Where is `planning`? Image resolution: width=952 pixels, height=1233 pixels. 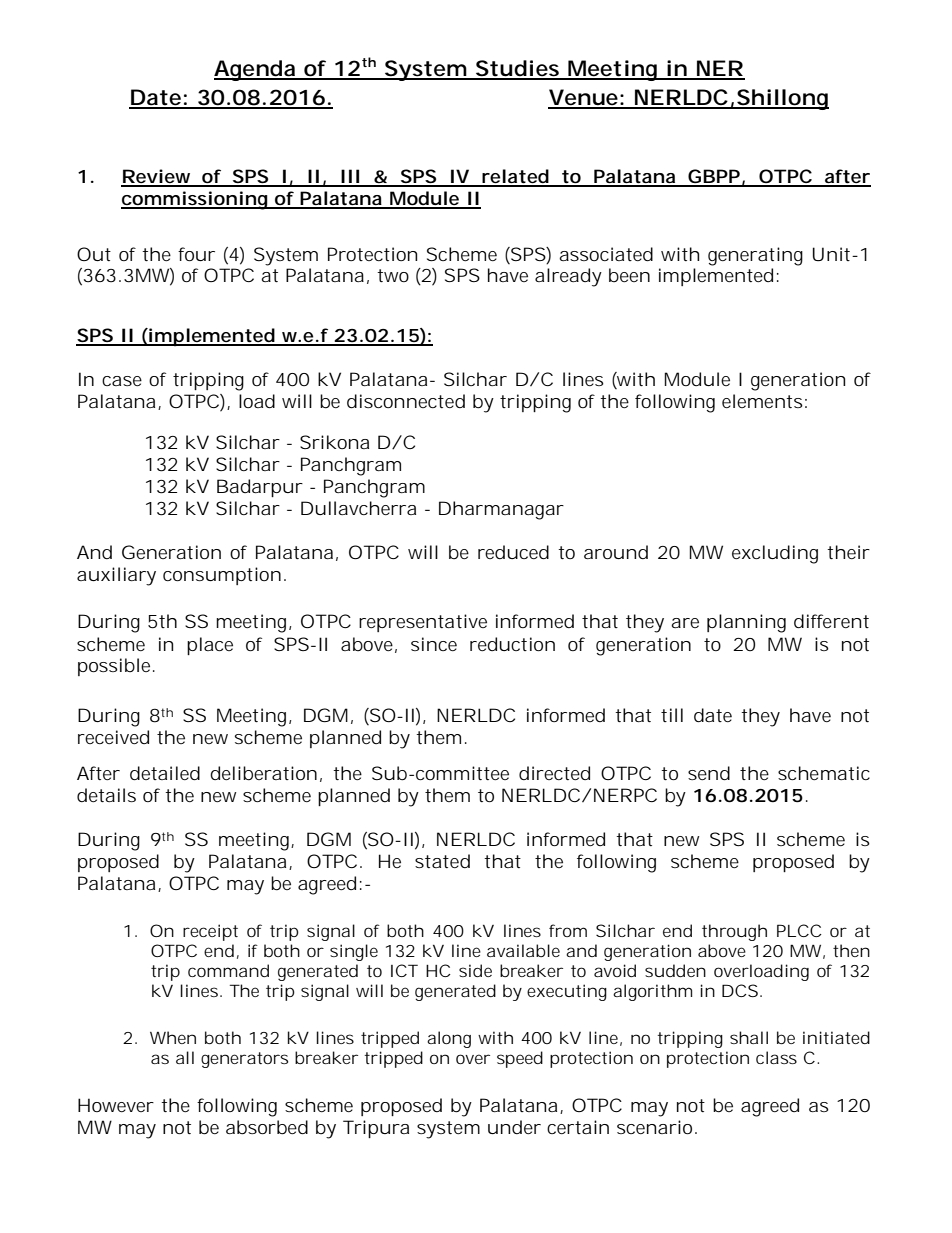 planning is located at coordinates (746, 623).
